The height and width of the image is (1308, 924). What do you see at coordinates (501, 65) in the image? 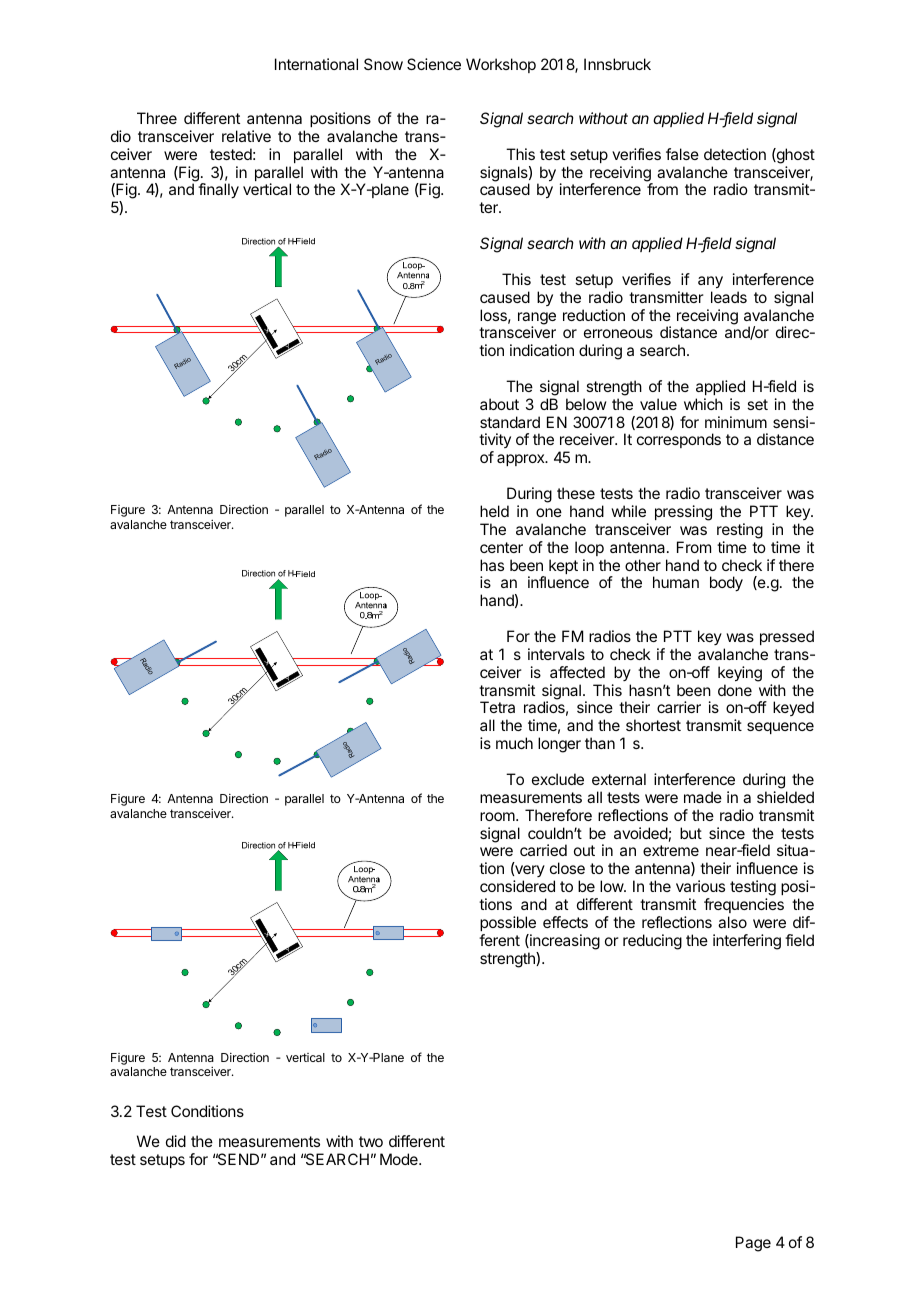
I see `Workshop` at bounding box center [501, 65].
